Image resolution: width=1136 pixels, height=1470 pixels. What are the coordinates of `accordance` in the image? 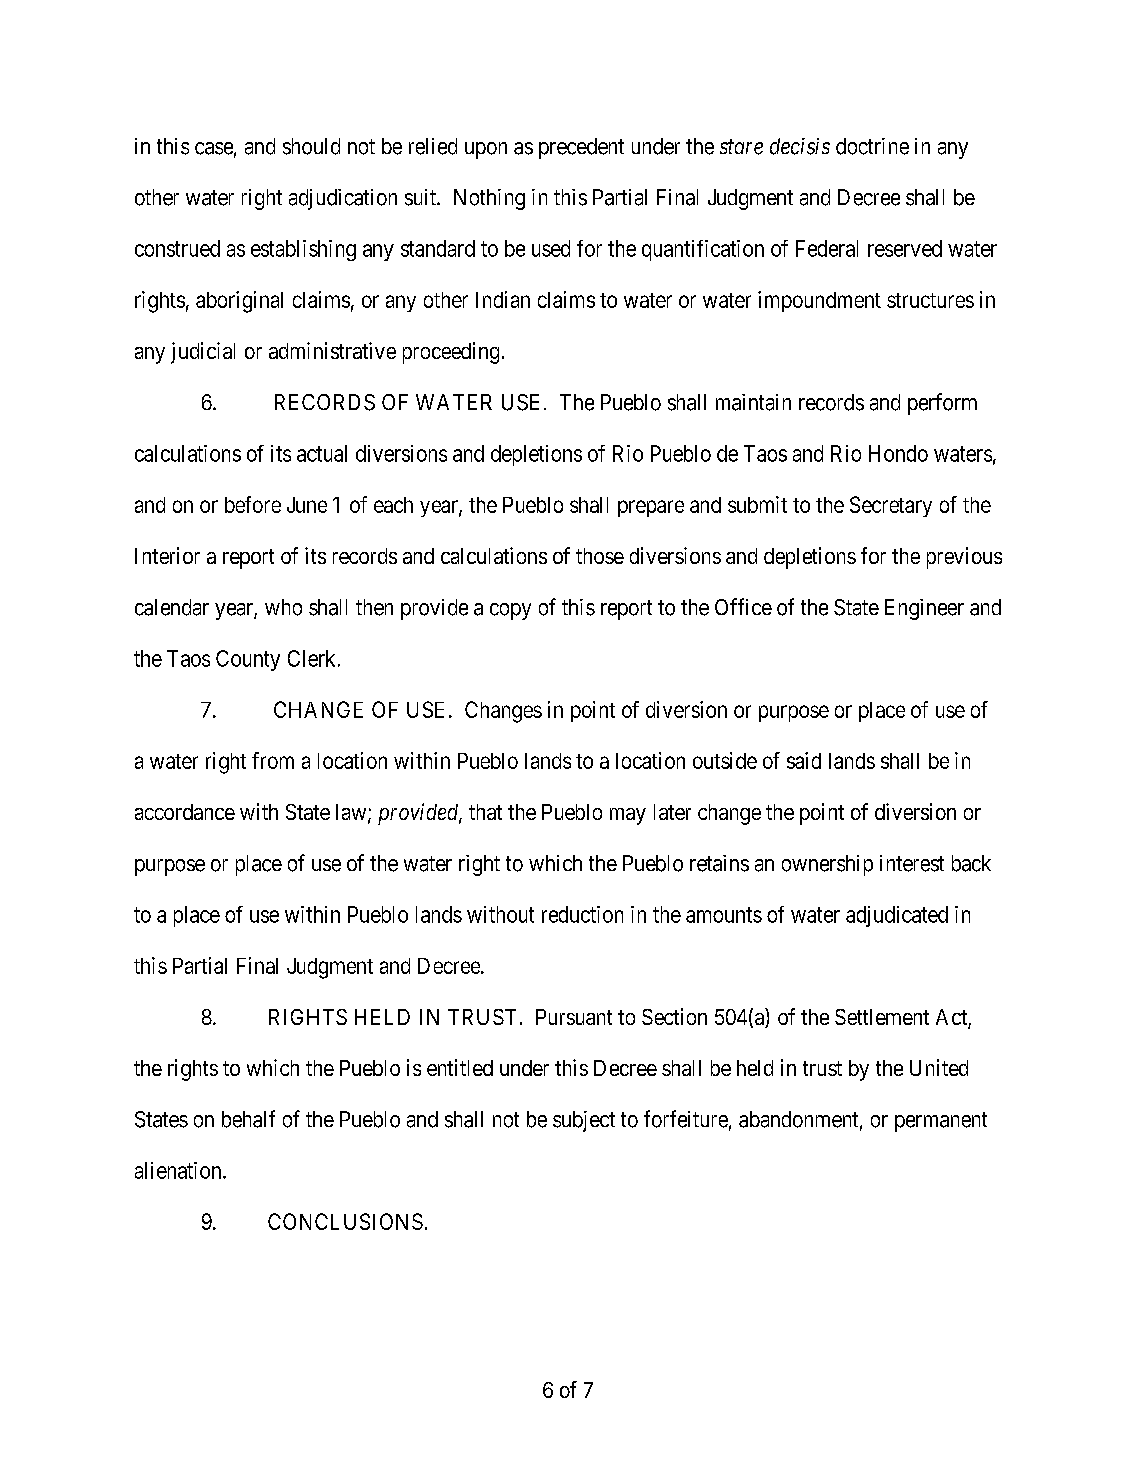 It's located at (185, 812).
